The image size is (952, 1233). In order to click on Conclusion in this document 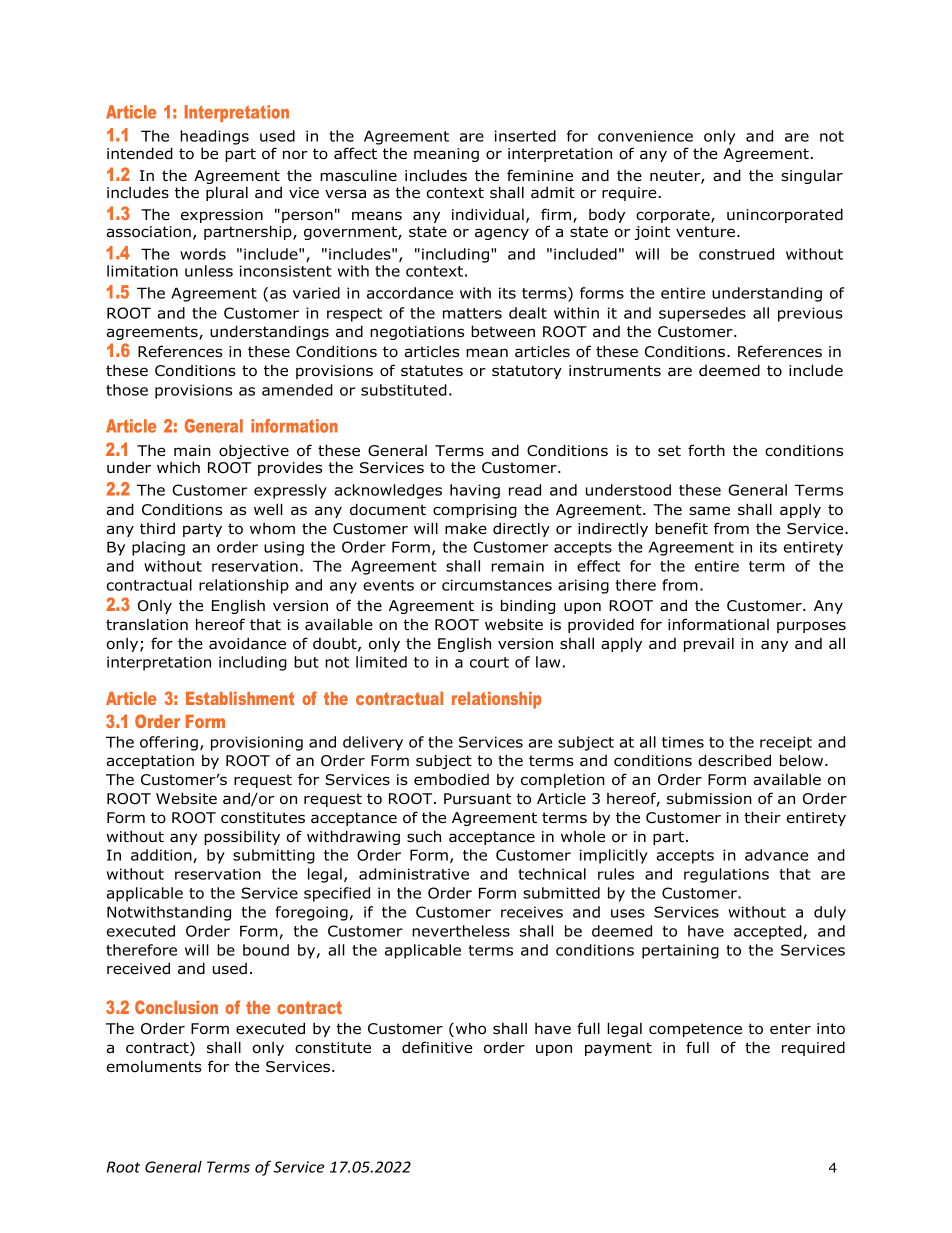, I will do `click(176, 1007)`.
